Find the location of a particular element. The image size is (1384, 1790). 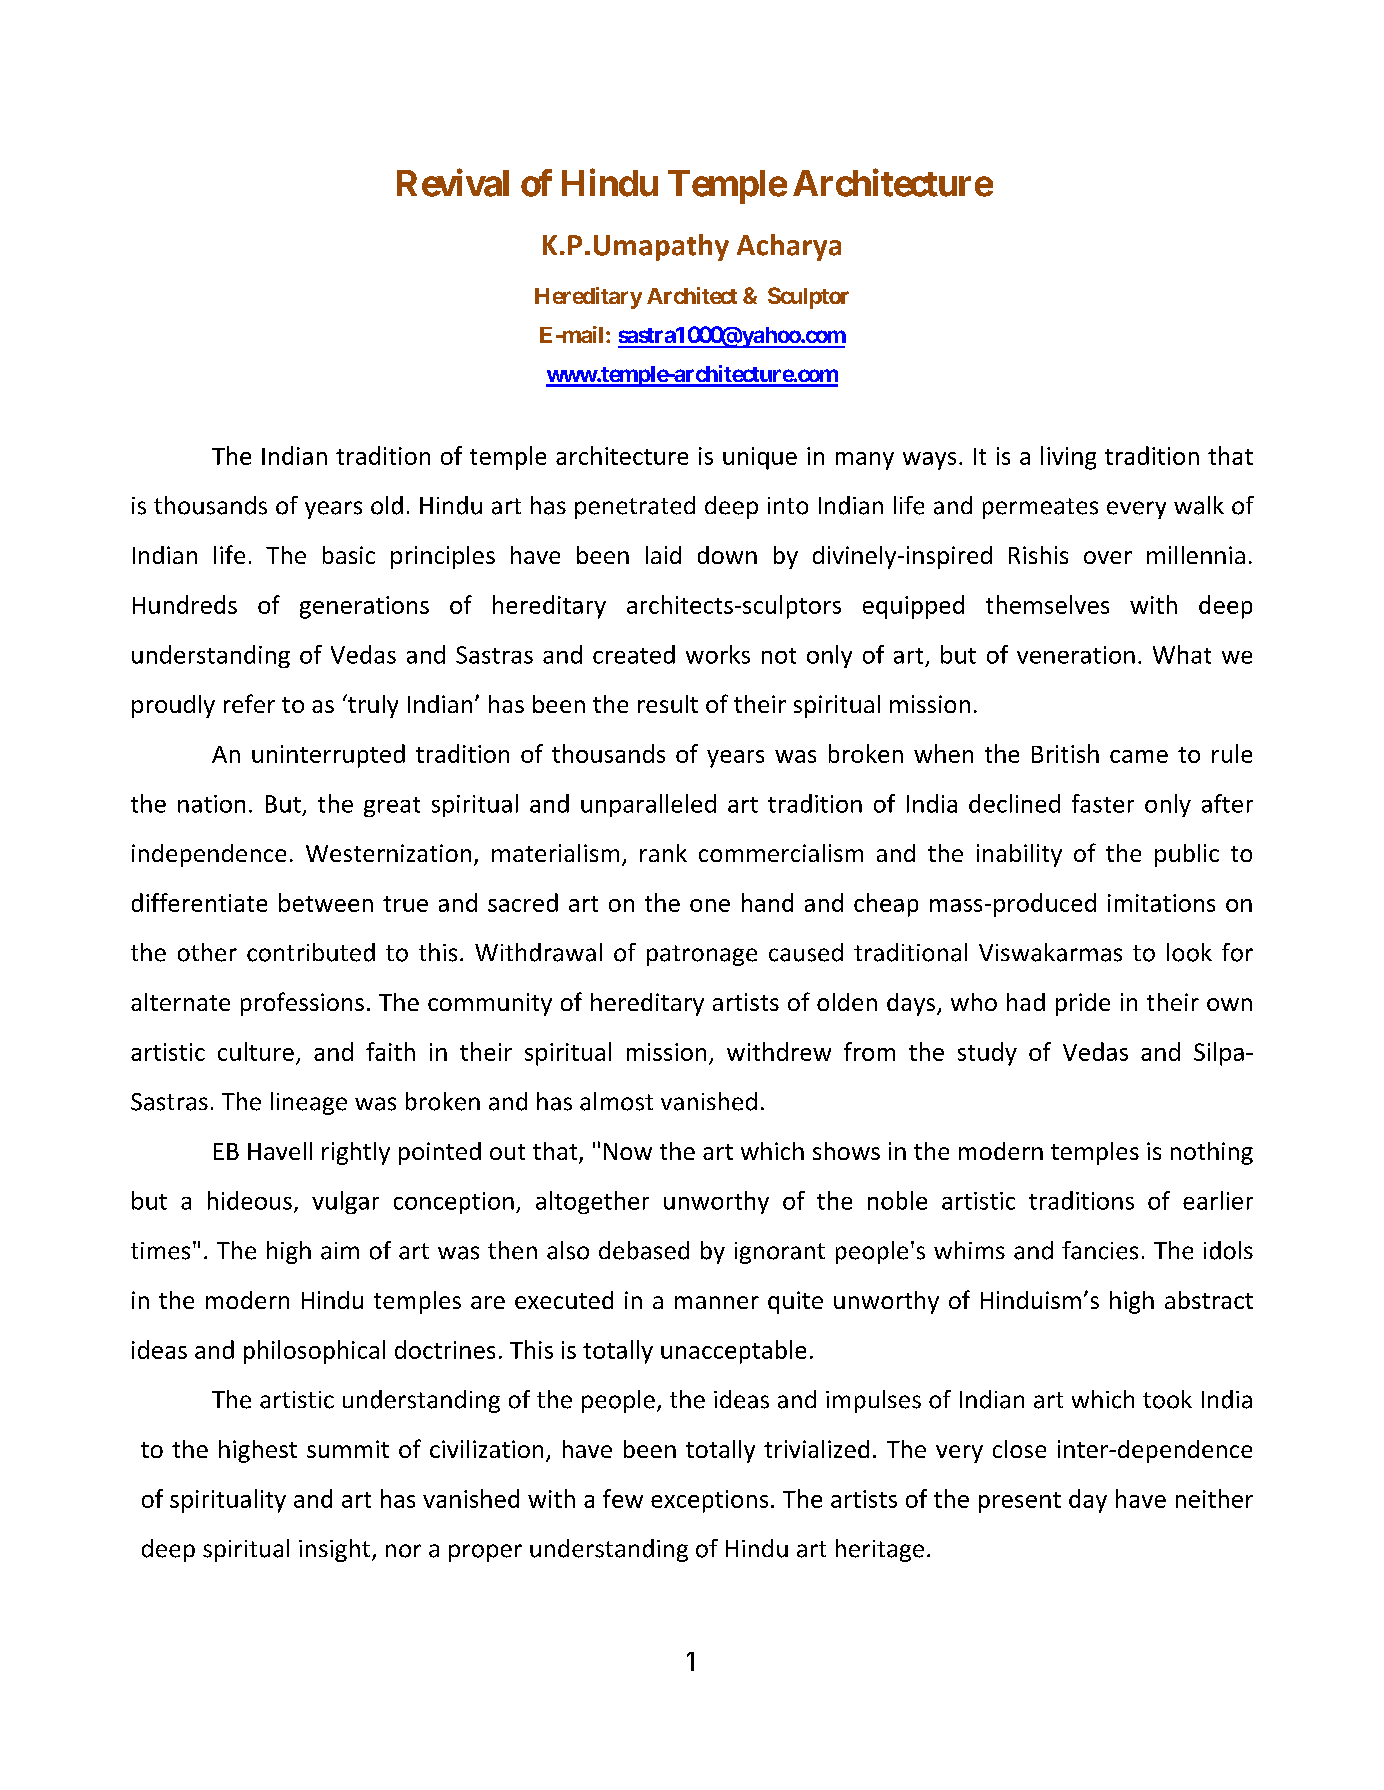

Now is located at coordinates (628, 1151).
